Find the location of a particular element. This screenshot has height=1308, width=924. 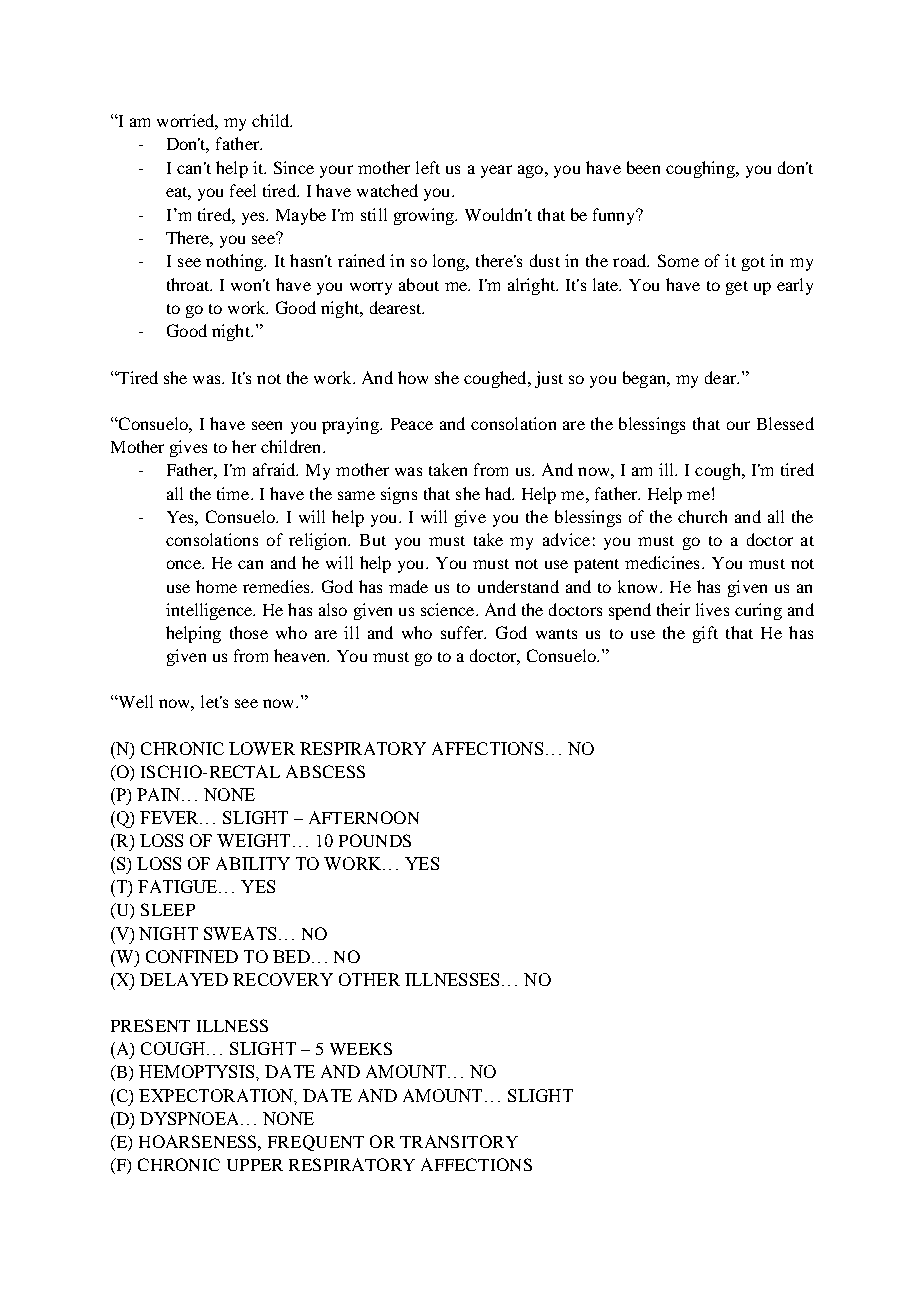

Blessed is located at coordinates (785, 423).
